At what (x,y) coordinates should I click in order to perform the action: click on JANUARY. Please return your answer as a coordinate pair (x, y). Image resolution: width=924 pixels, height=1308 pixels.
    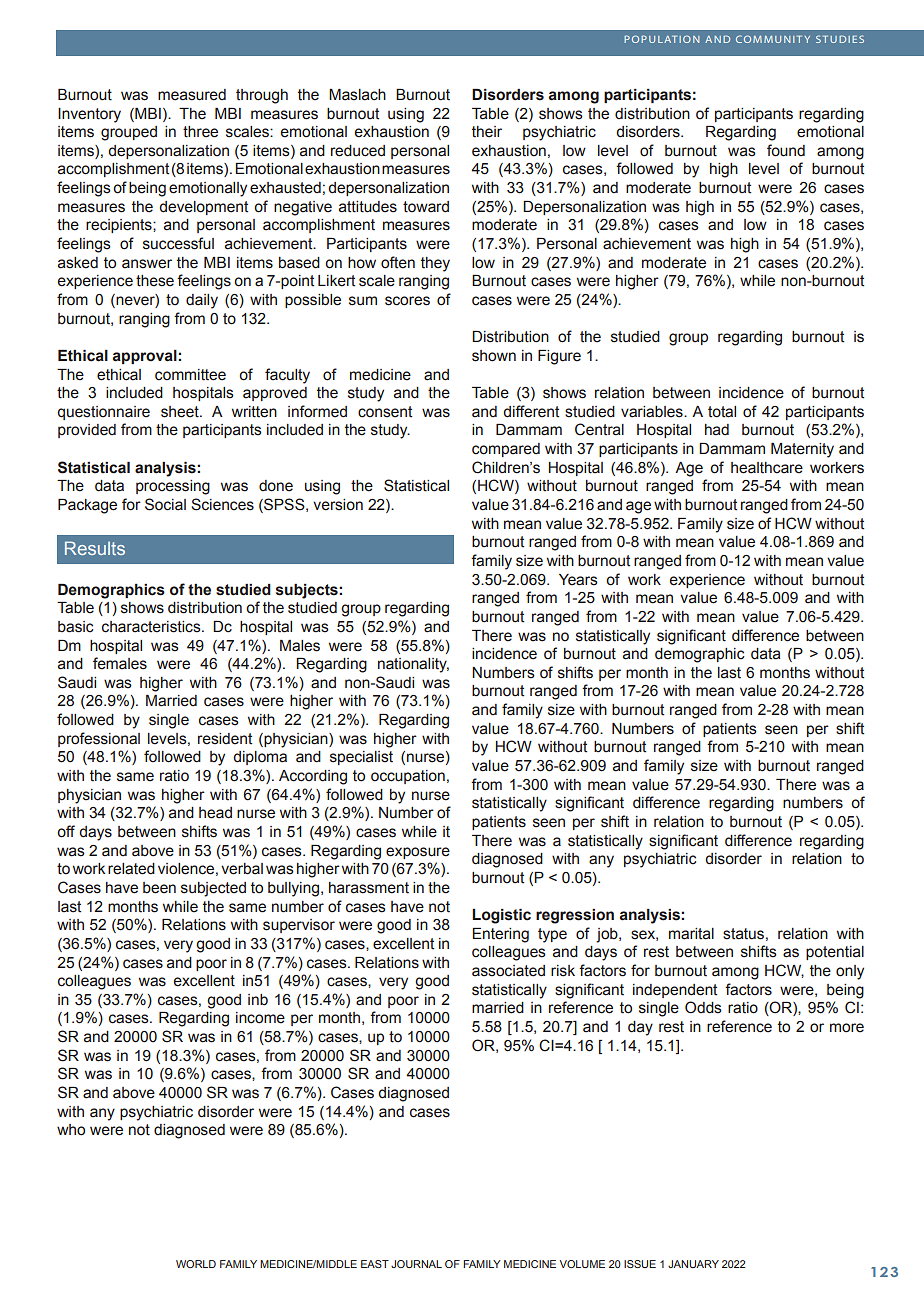
    Looking at the image, I should click on (693, 1264).
